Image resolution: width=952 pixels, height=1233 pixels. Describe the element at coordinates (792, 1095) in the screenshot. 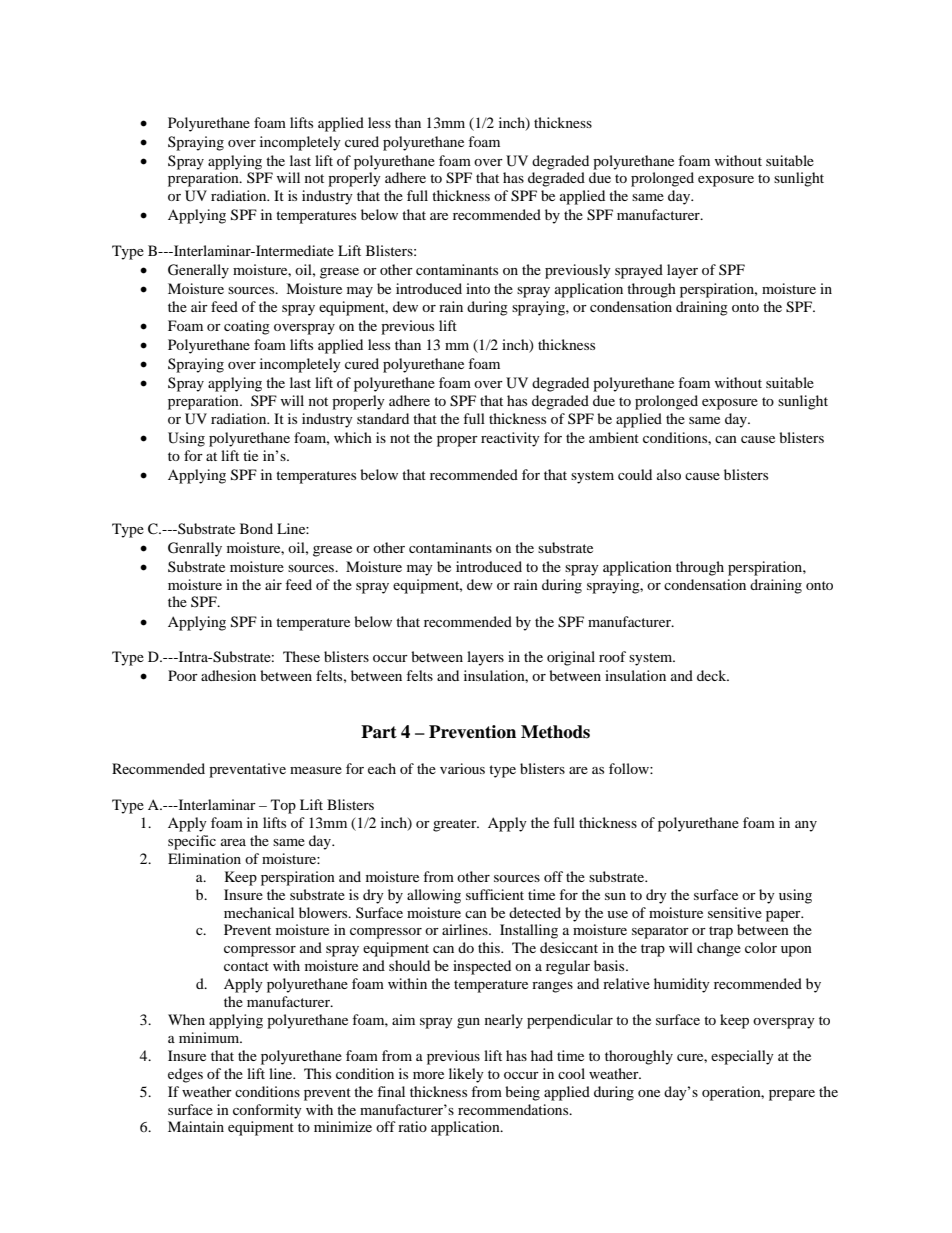

I see `prepare` at that location.
